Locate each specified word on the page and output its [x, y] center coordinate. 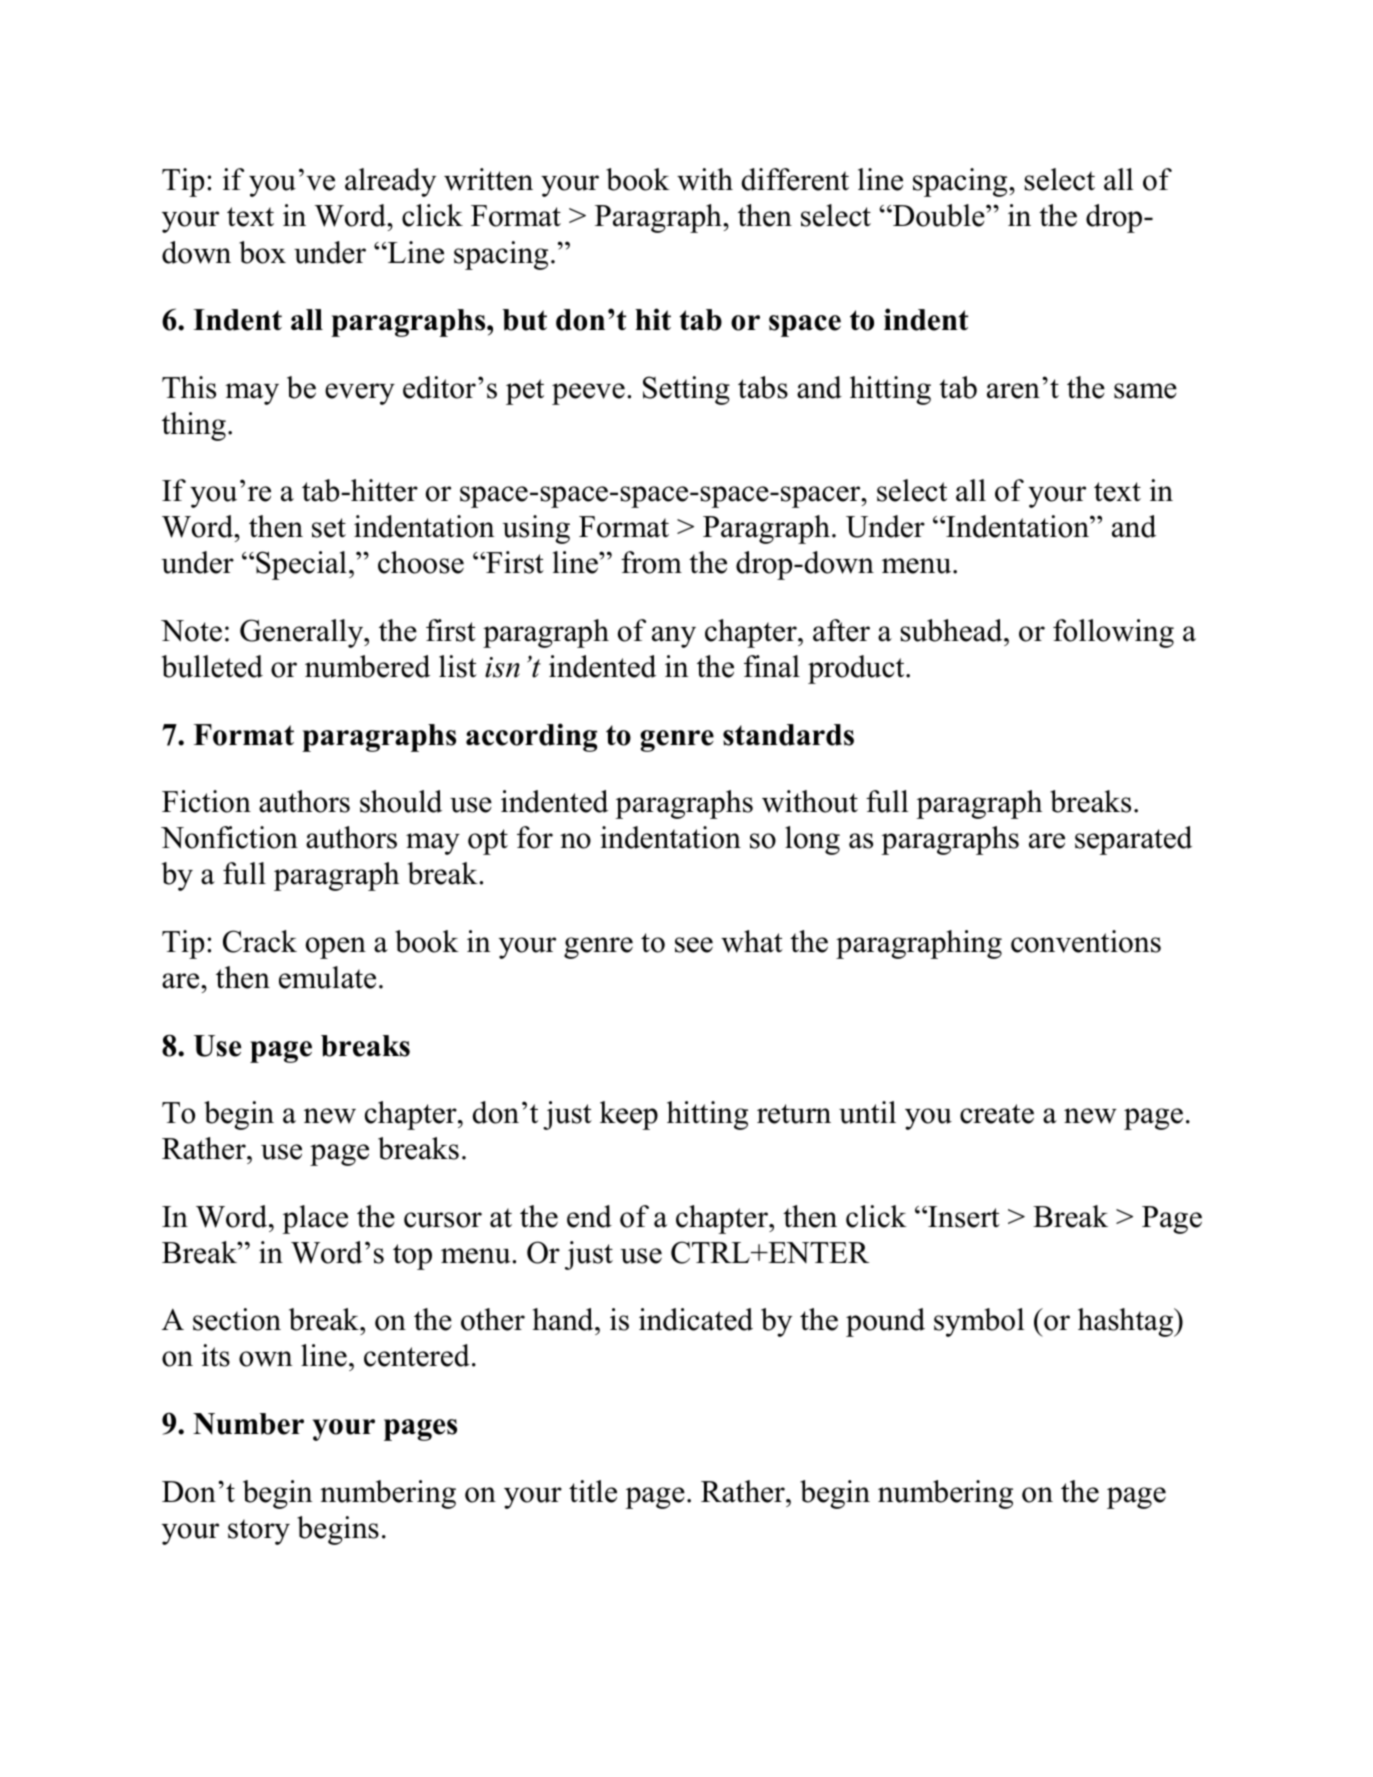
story [259, 1532]
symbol [979, 1322]
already [390, 182]
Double [939, 215]
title [593, 1491]
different [795, 179]
